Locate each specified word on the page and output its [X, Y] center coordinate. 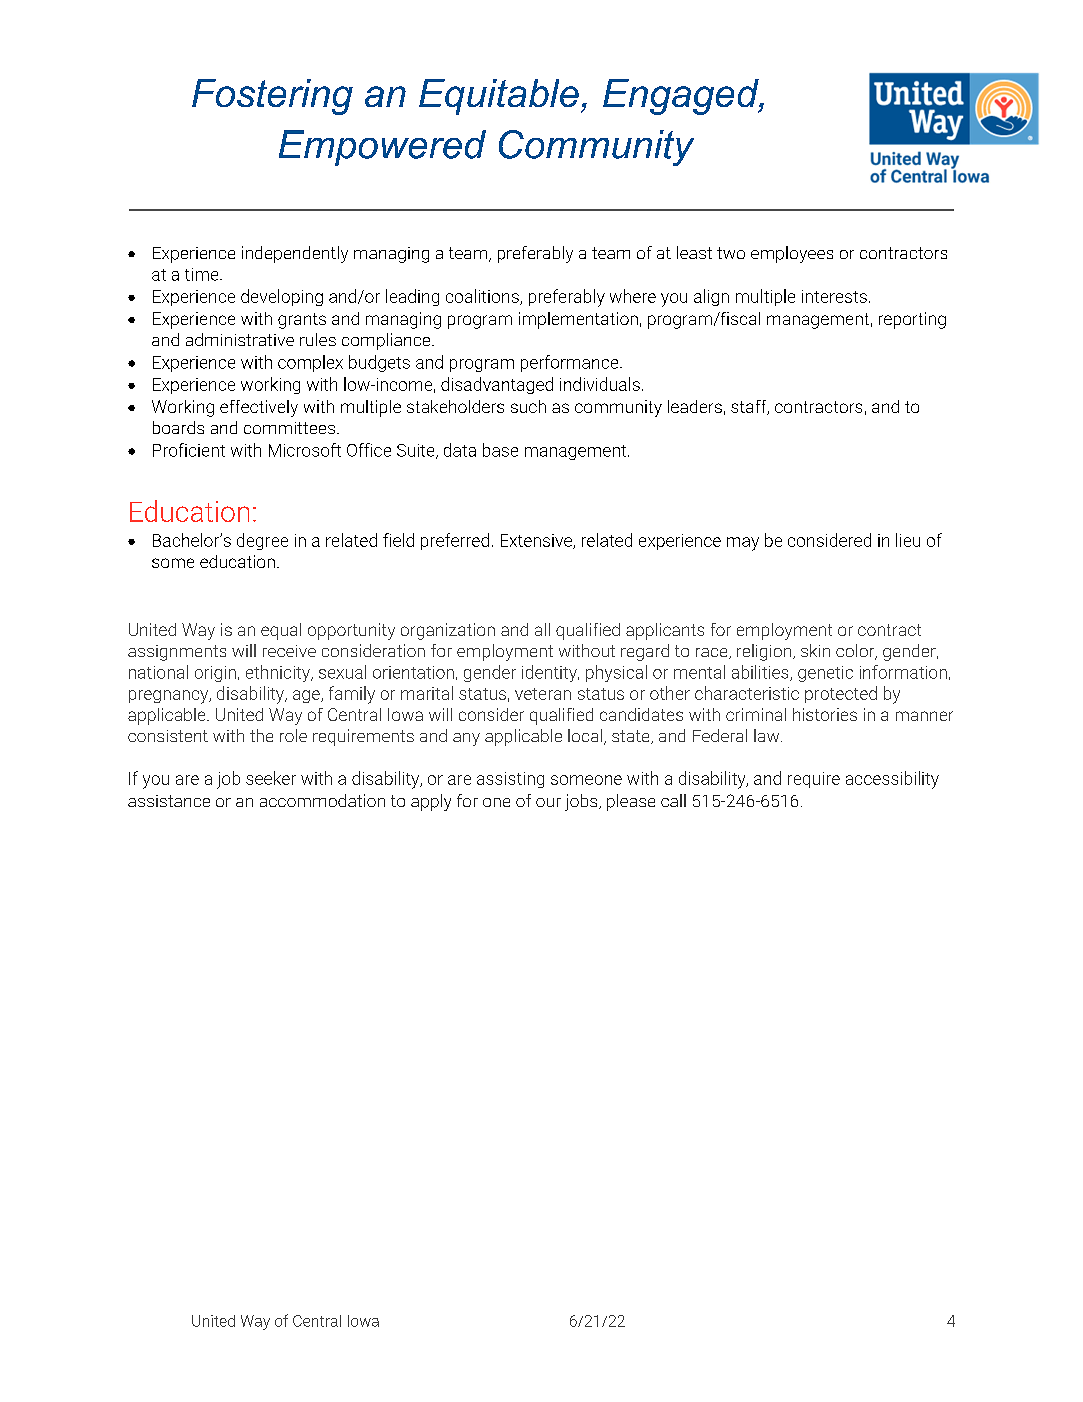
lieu [908, 540]
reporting [912, 320]
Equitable [499, 97]
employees [792, 254]
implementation [578, 320]
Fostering [272, 97]
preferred [455, 541]
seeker [271, 778]
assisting [510, 780]
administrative [240, 339]
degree [262, 541]
